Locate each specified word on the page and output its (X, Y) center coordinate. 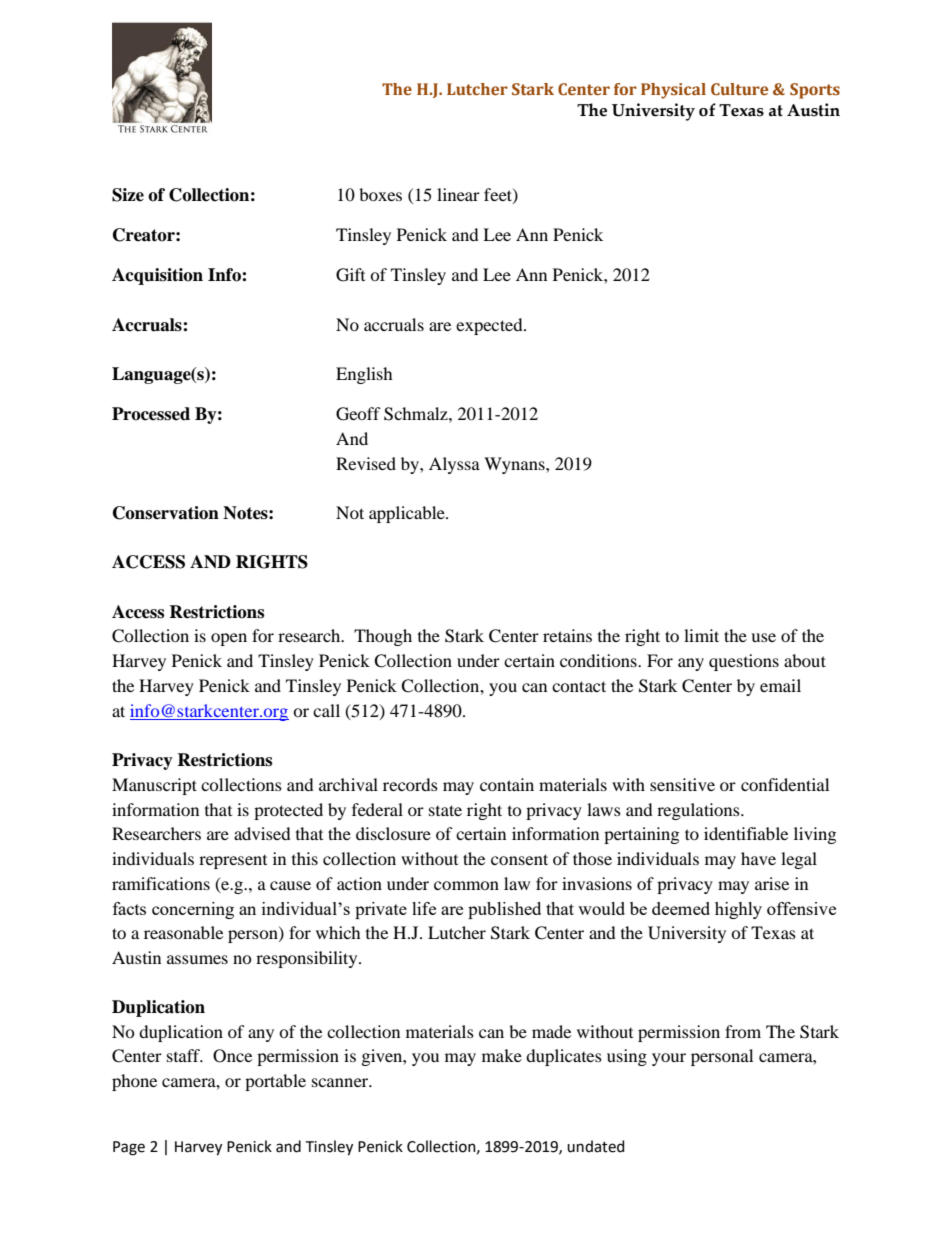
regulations (699, 811)
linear (458, 194)
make (502, 1055)
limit (701, 635)
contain (507, 784)
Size (128, 195)
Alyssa (454, 465)
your (669, 1059)
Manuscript (154, 786)
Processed (151, 414)
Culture (739, 89)
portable (275, 1082)
